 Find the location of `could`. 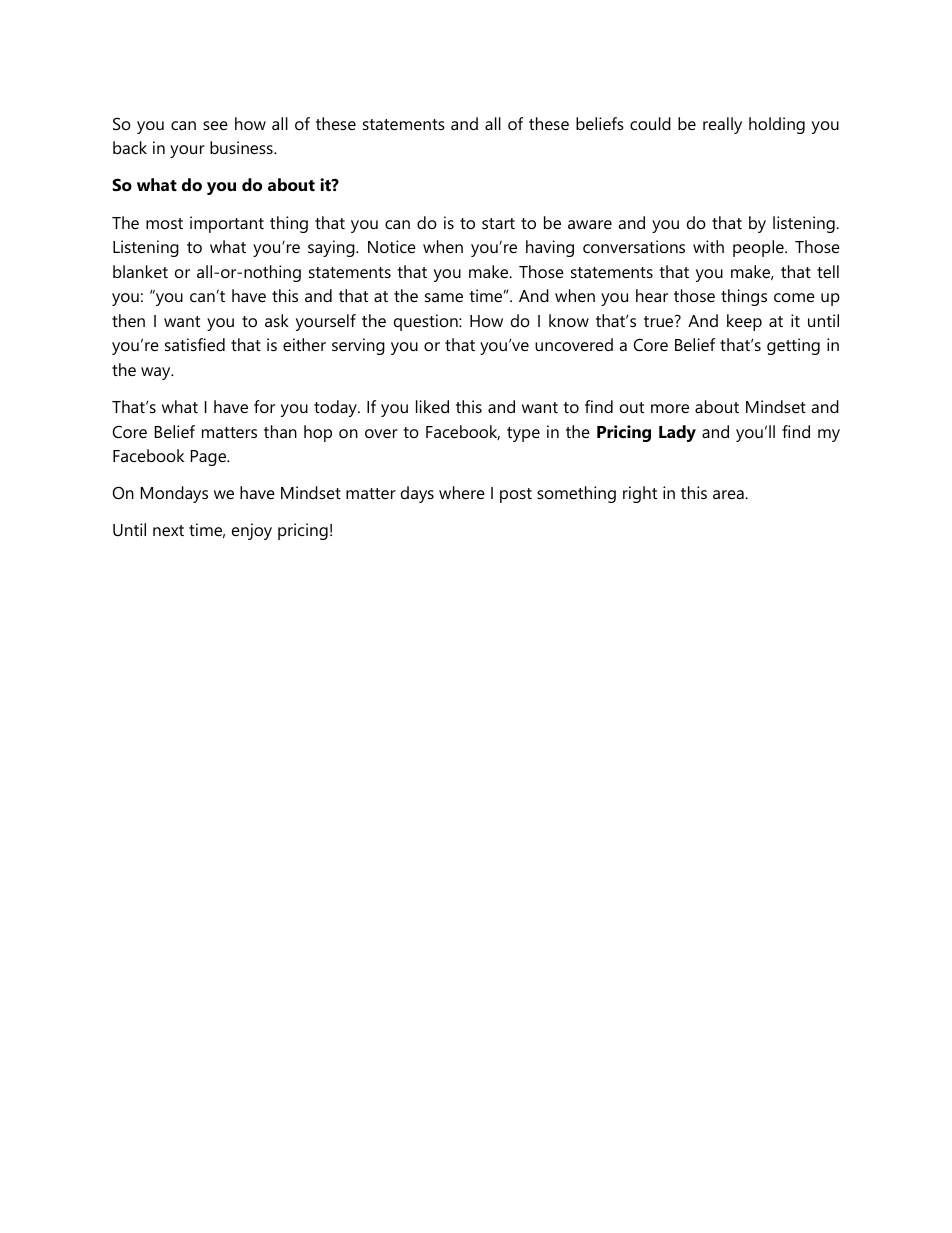

could is located at coordinates (650, 123).
